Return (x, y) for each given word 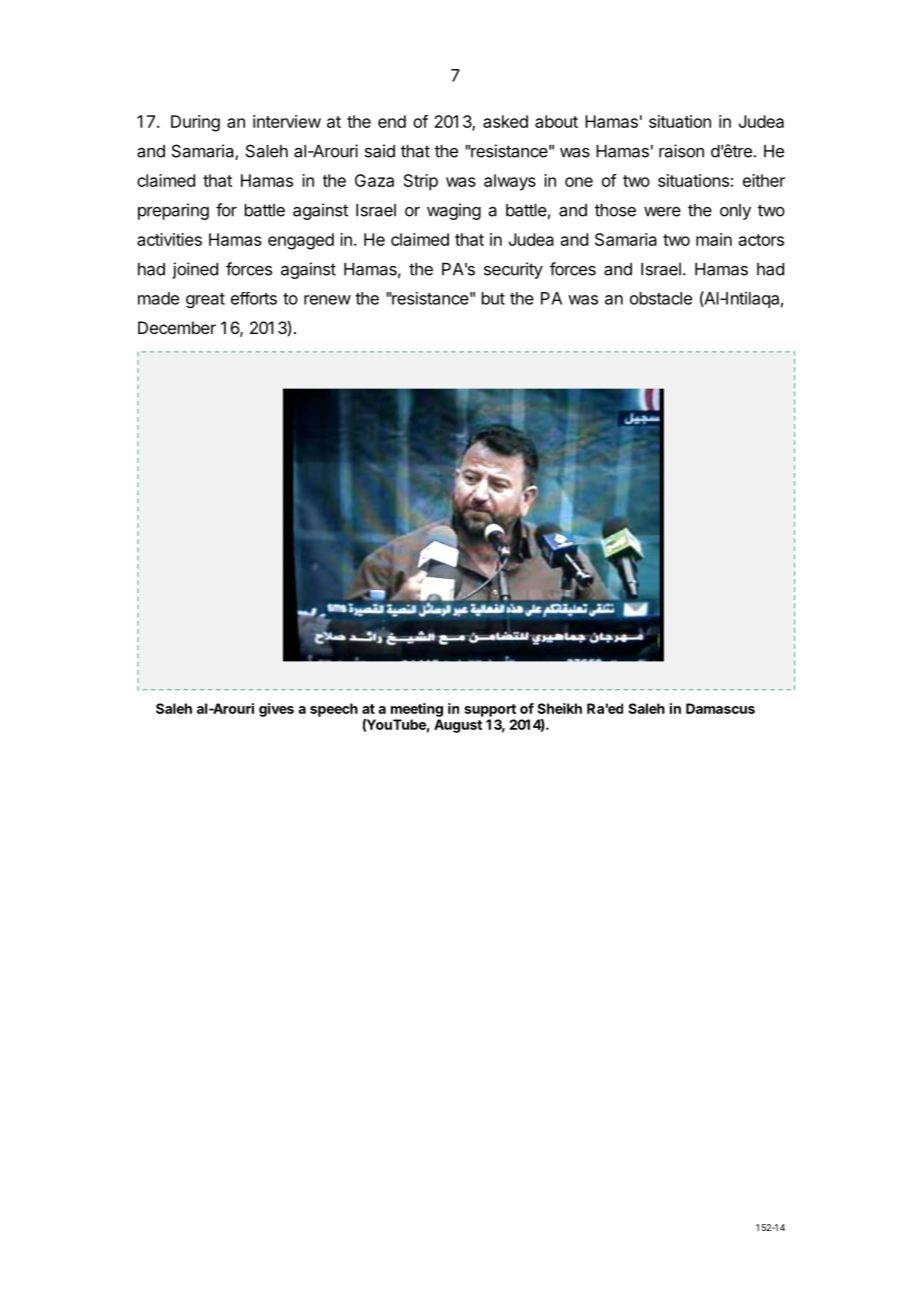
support (490, 710)
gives (276, 710)
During (195, 123)
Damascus (720, 708)
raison (681, 151)
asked (505, 121)
